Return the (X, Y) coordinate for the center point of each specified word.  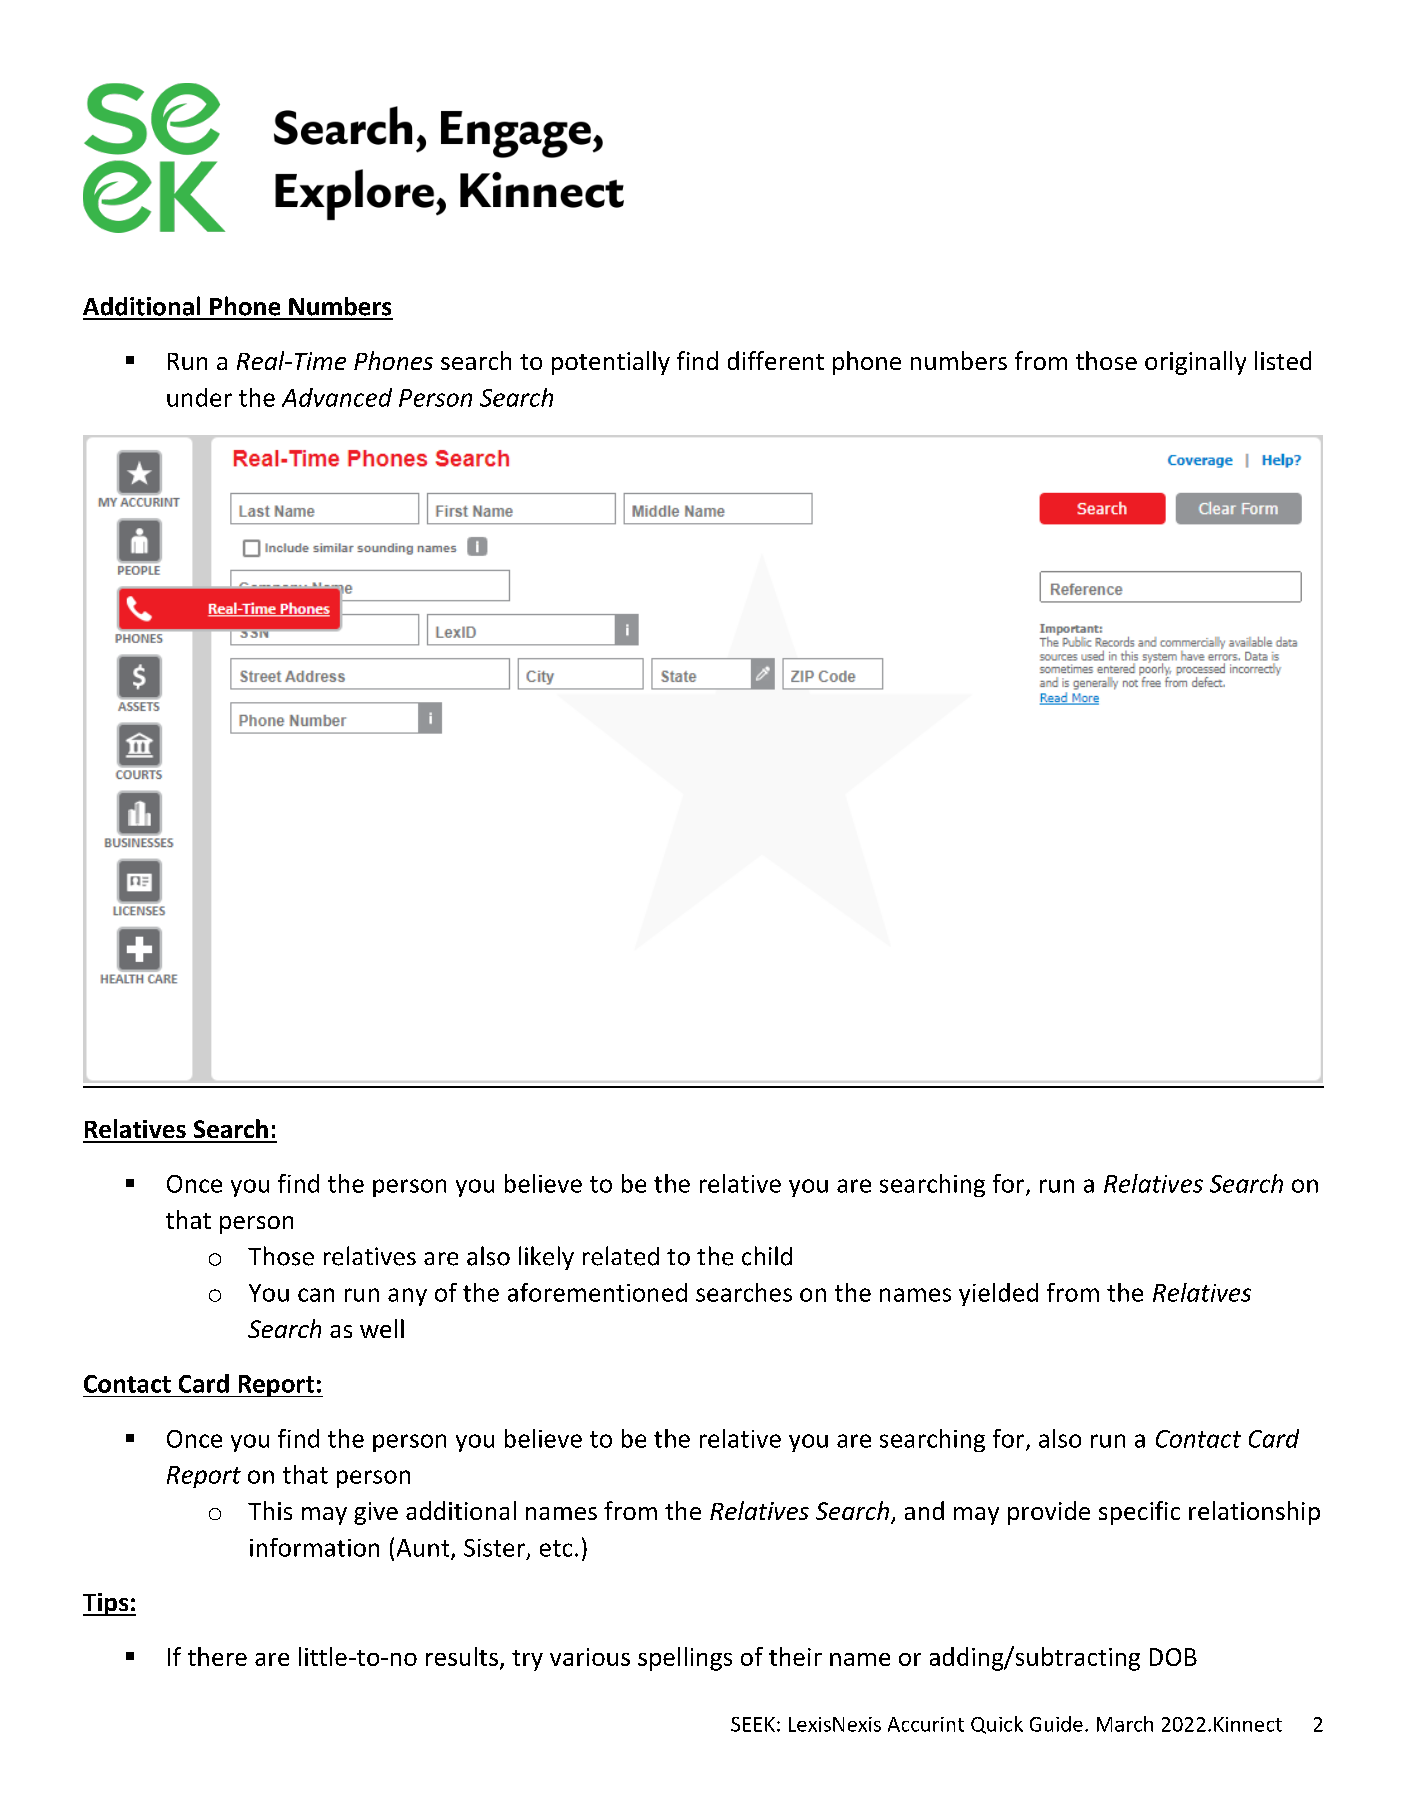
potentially (611, 363)
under (199, 397)
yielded (998, 1294)
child (767, 1256)
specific (1139, 1513)
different (776, 360)
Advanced (337, 397)
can (316, 1295)
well (382, 1328)
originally (1195, 363)
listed (1283, 360)
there (217, 1656)
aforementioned (597, 1292)
